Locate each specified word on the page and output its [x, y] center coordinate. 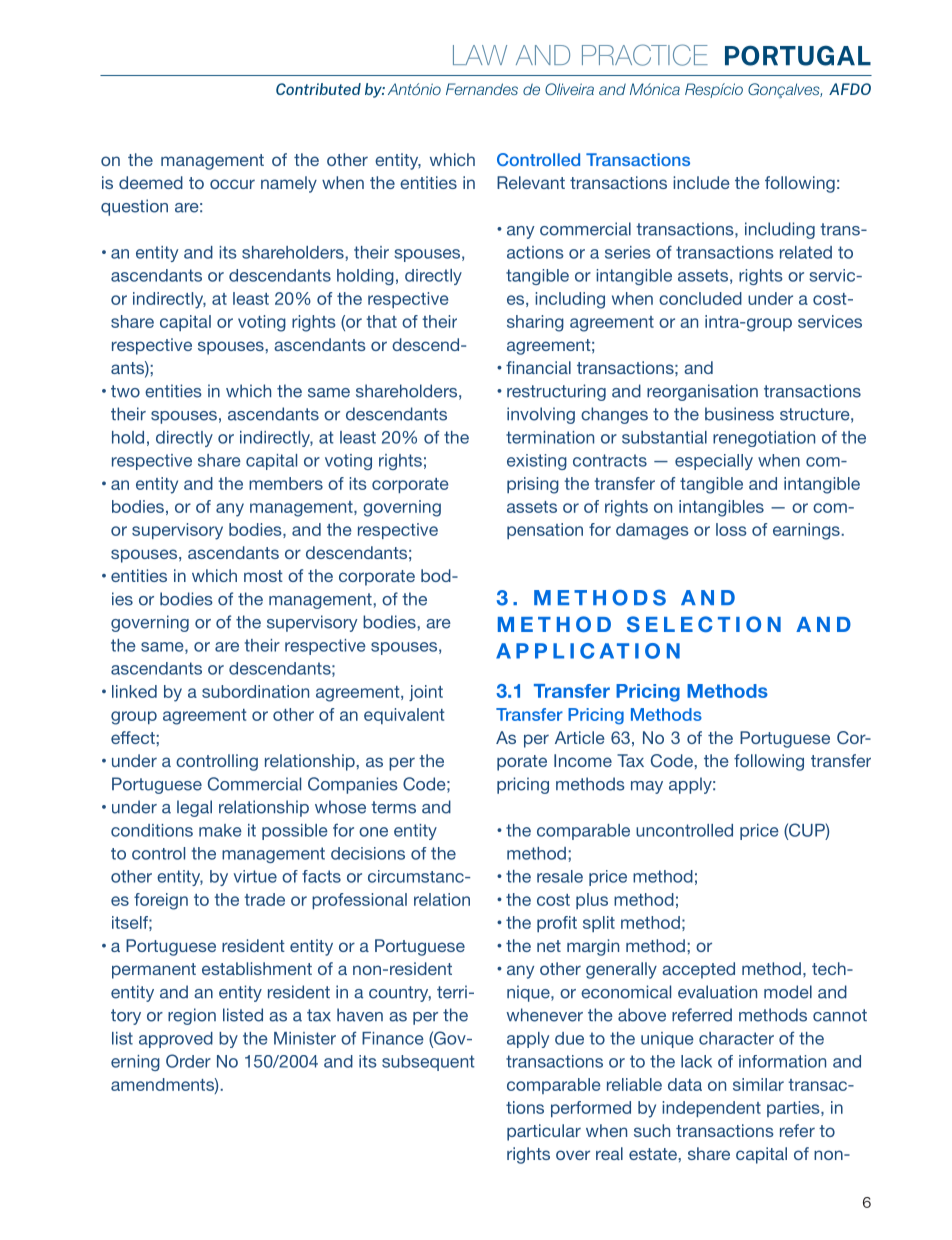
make [220, 830]
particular [544, 1132]
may [647, 787]
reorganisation [702, 392]
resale [560, 876]
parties [794, 1109]
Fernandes [482, 89]
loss [731, 529]
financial [538, 367]
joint [426, 693]
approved [176, 1040]
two [125, 391]
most [263, 576]
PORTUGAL [798, 55]
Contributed [318, 89]
